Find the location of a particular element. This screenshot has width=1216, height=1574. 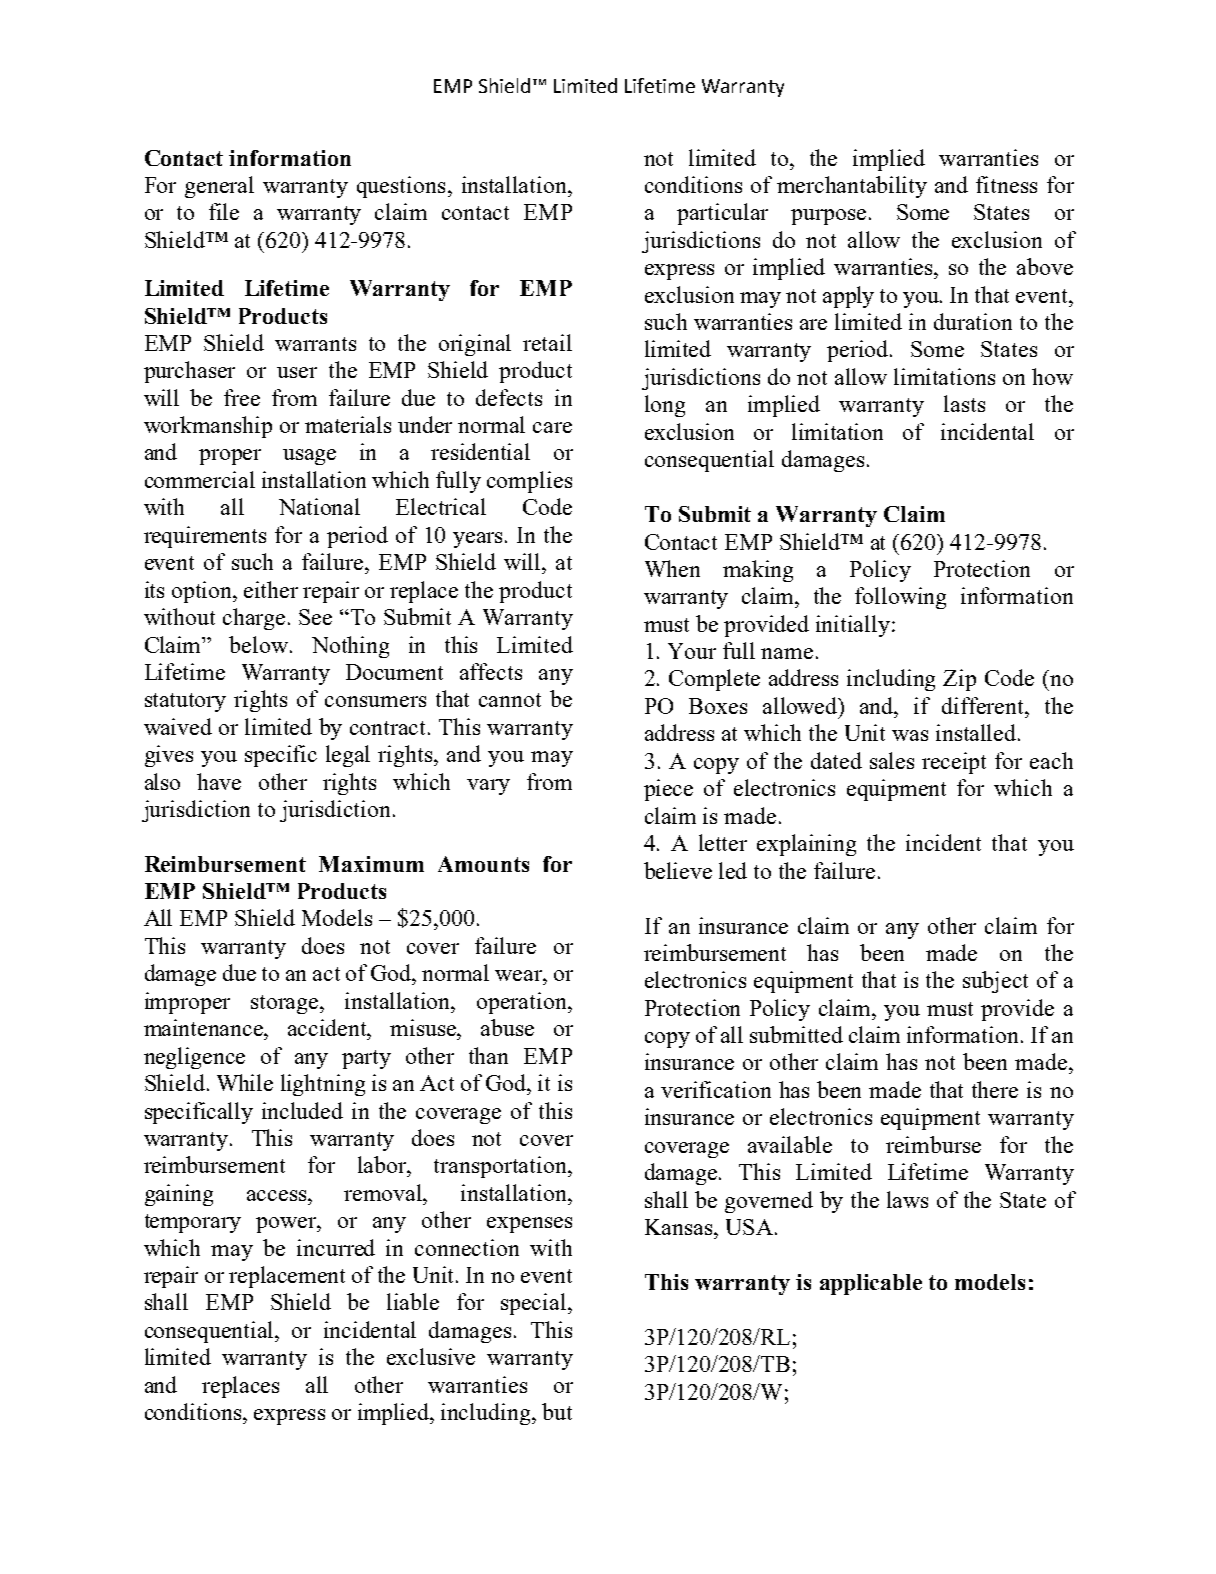

file is located at coordinates (224, 211).
